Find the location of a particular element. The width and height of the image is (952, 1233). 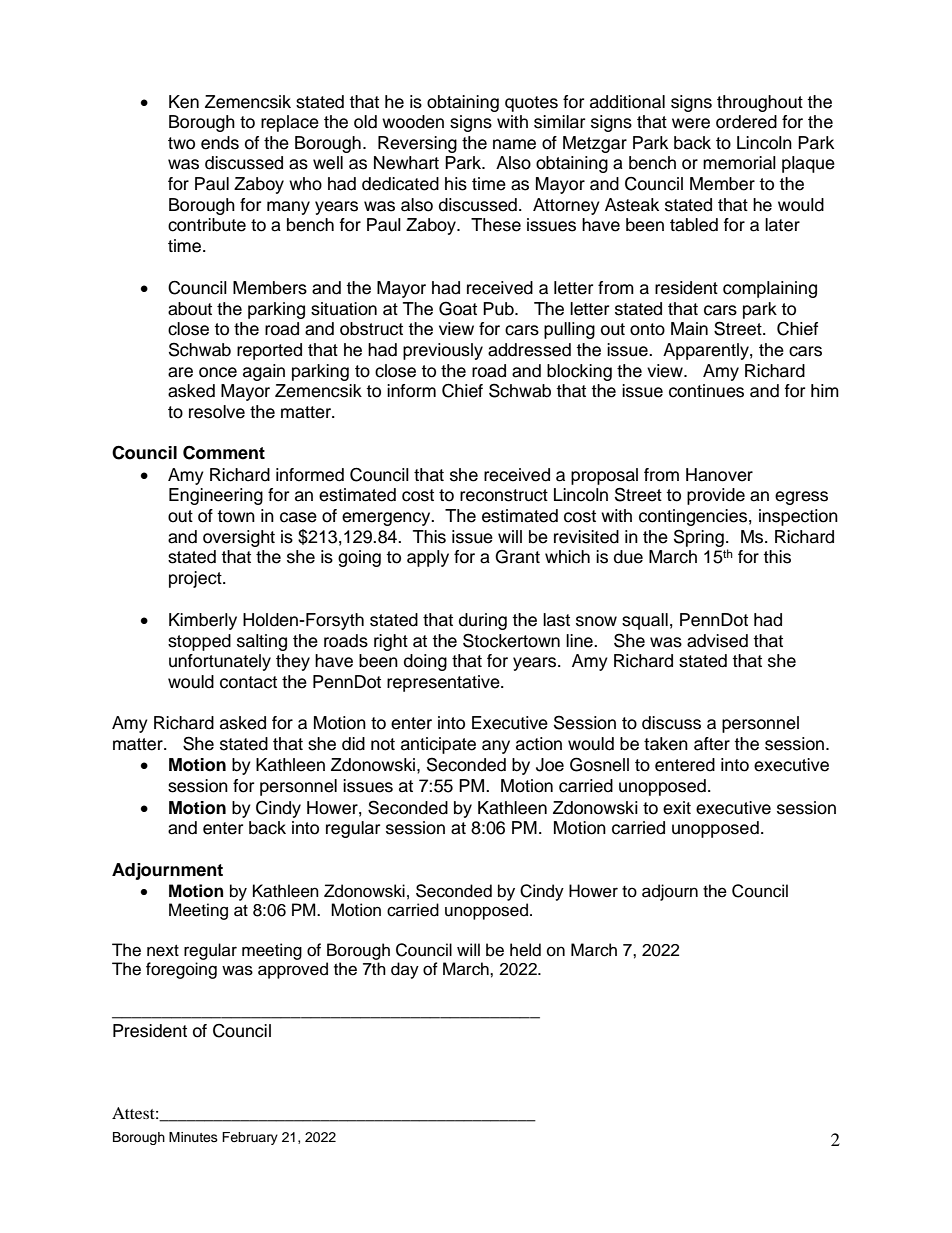

ordered is located at coordinates (746, 122).
